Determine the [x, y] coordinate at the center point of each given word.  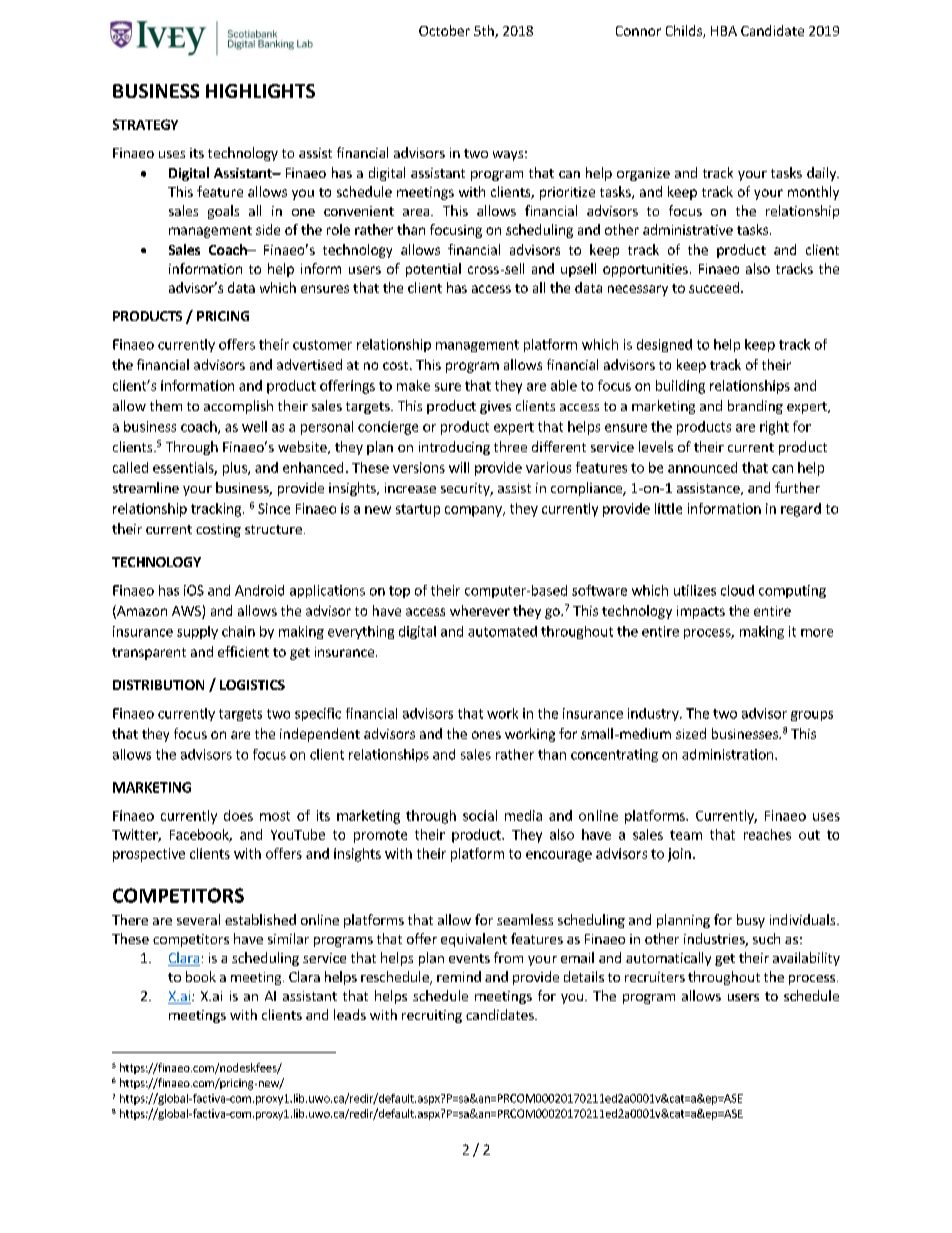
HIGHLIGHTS [260, 91]
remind [459, 976]
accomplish [238, 407]
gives [495, 407]
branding [755, 407]
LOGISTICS [252, 685]
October [444, 30]
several [198, 919]
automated [502, 631]
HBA [724, 31]
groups [812, 716]
